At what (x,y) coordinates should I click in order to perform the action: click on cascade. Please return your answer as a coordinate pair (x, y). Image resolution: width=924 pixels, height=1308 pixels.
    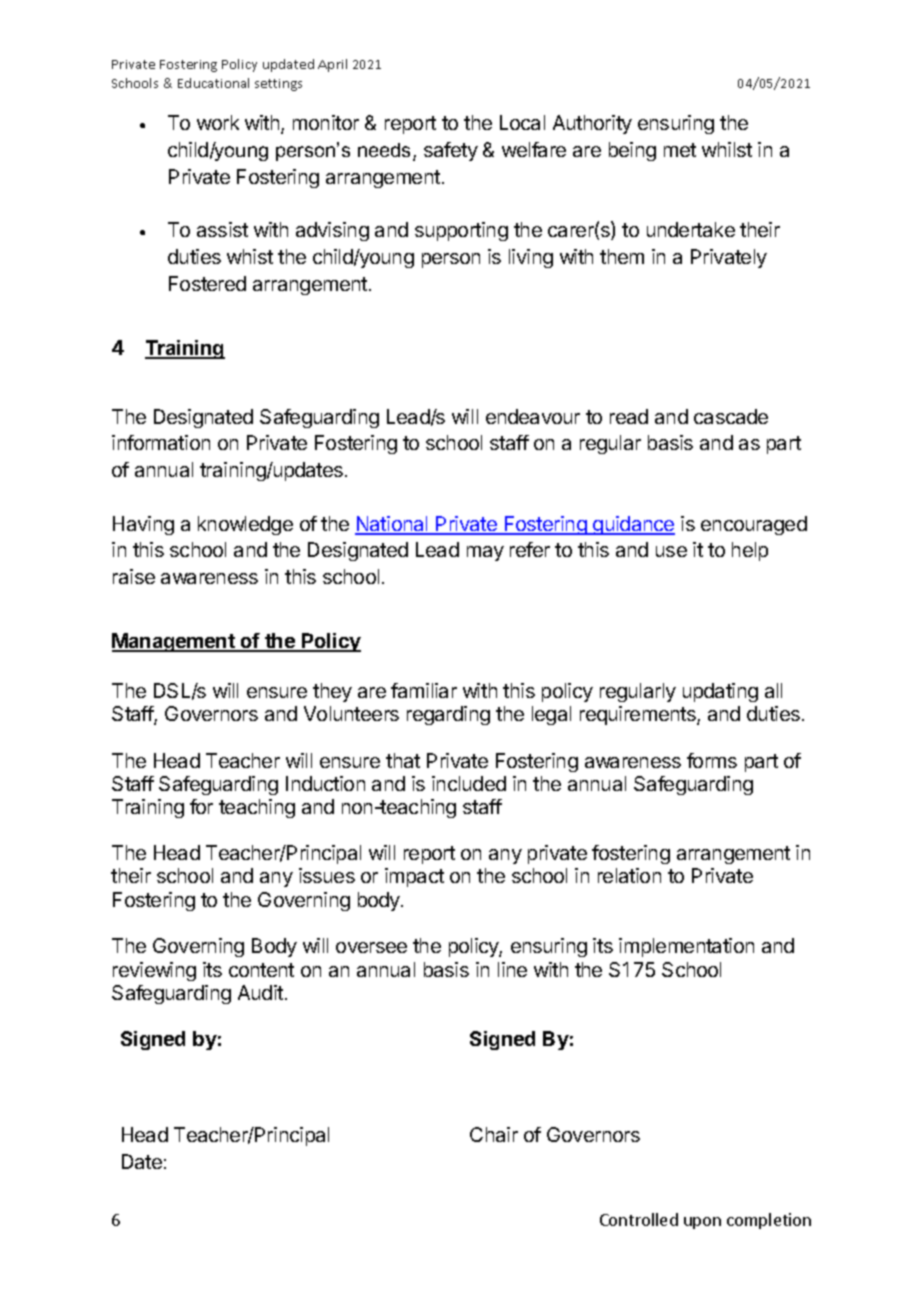
    Looking at the image, I should click on (731, 416).
